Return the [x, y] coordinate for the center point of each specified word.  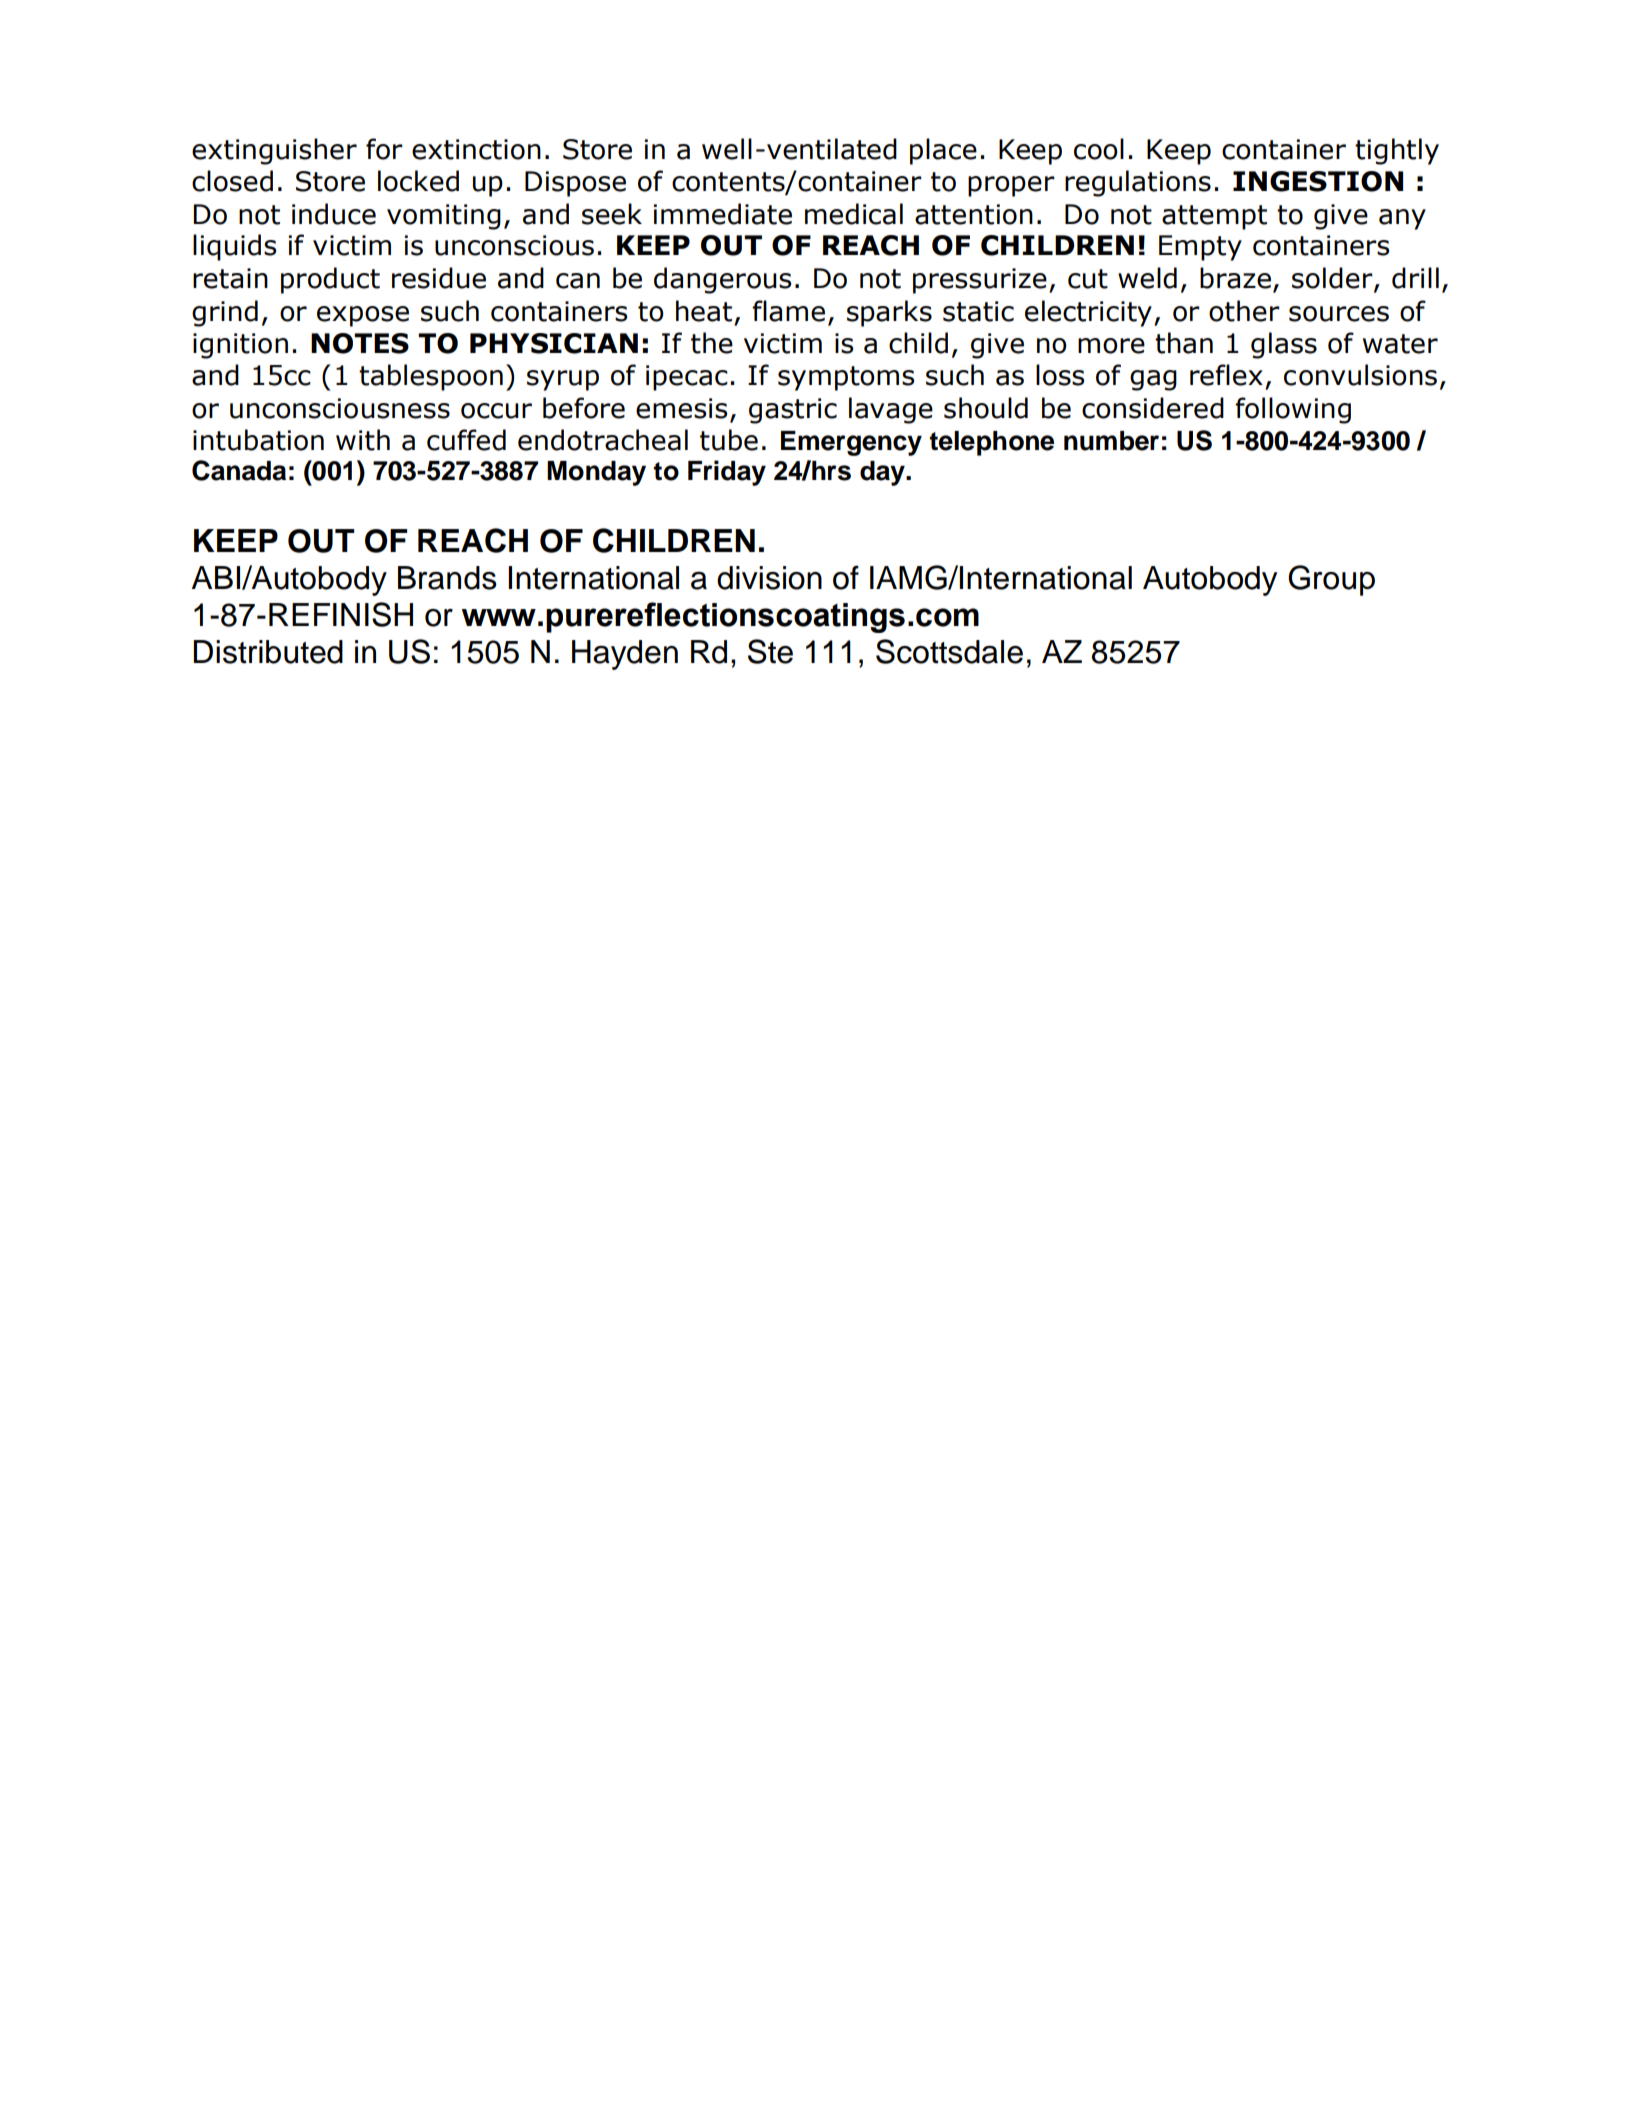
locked [418, 181]
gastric [793, 411]
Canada [239, 470]
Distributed [268, 652]
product [330, 280]
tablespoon [431, 377]
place [943, 151]
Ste [770, 651]
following [1293, 410]
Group [1331, 580]
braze [1235, 278]
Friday [727, 473]
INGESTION [1318, 181]
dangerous [722, 280]
